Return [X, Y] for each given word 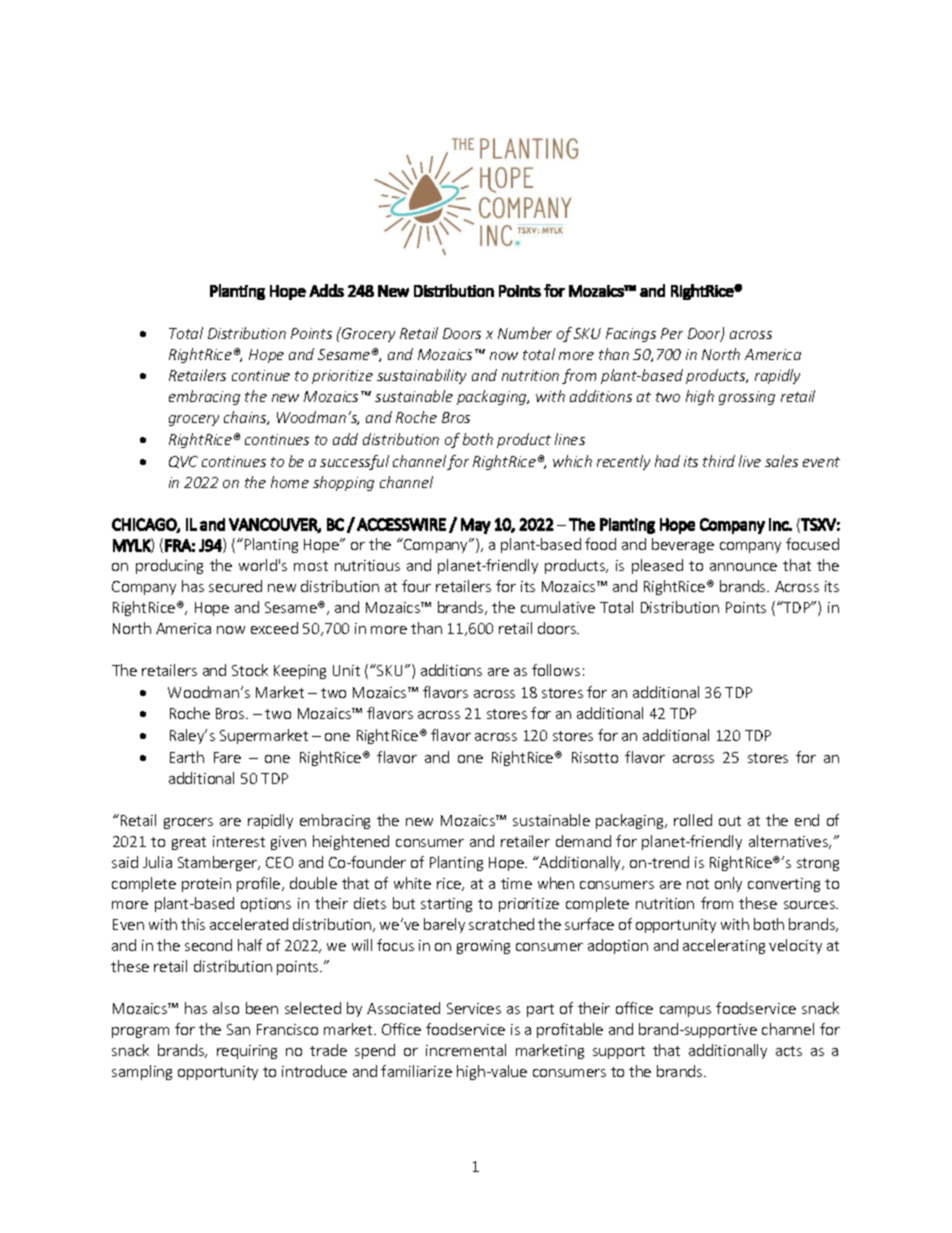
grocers [188, 823]
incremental [466, 1050]
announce [743, 567]
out [730, 821]
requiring [247, 1052]
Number [525, 333]
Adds [326, 290]
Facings [631, 335]
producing [169, 566]
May [476, 526]
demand [583, 841]
